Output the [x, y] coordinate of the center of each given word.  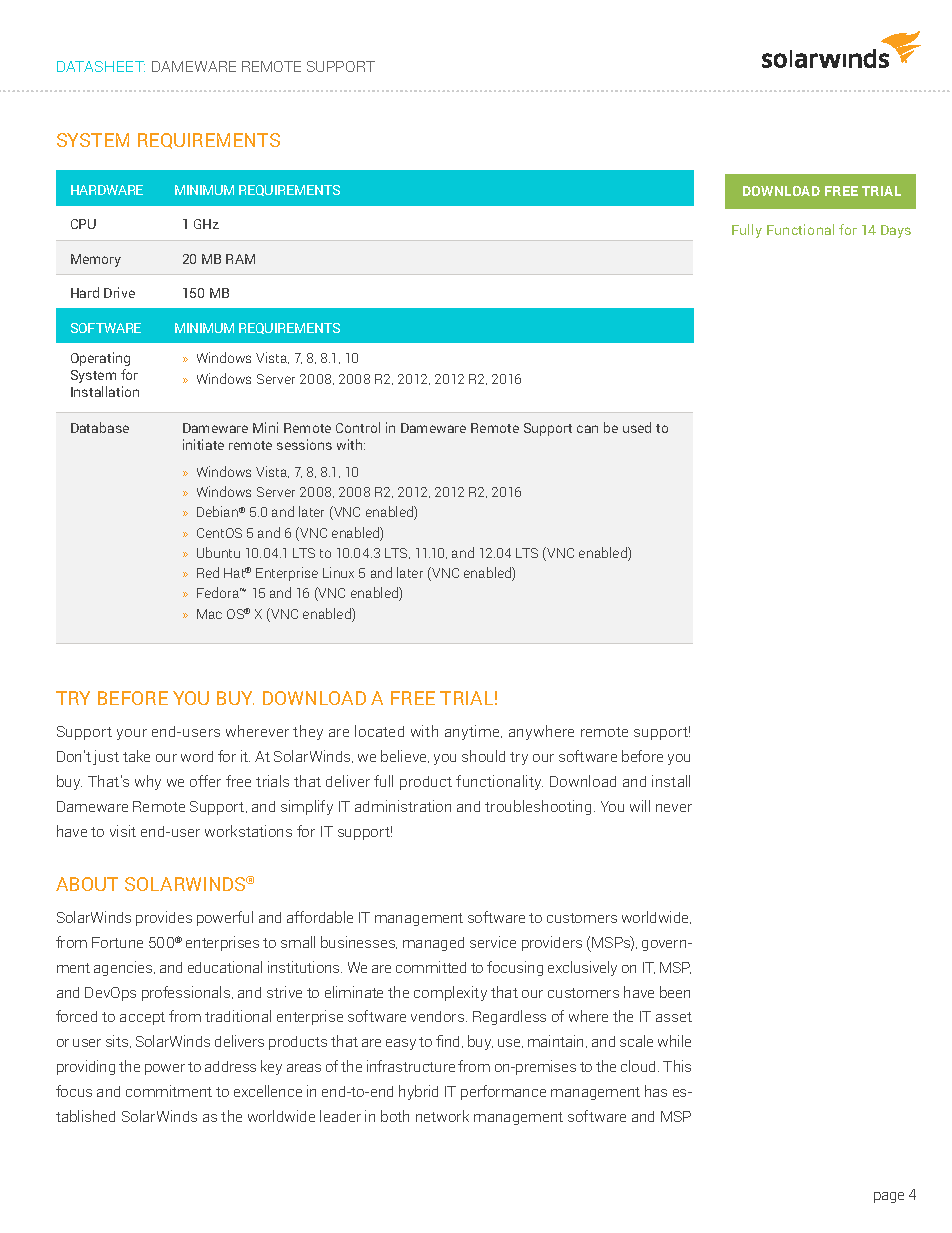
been [675, 992]
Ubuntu [218, 552]
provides [164, 918]
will [640, 806]
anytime [473, 732]
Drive [119, 292]
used [637, 427]
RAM [240, 259]
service [493, 942]
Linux [338, 572]
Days [896, 231]
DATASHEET [101, 66]
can [587, 429]
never [674, 808]
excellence [268, 1091]
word [197, 756]
